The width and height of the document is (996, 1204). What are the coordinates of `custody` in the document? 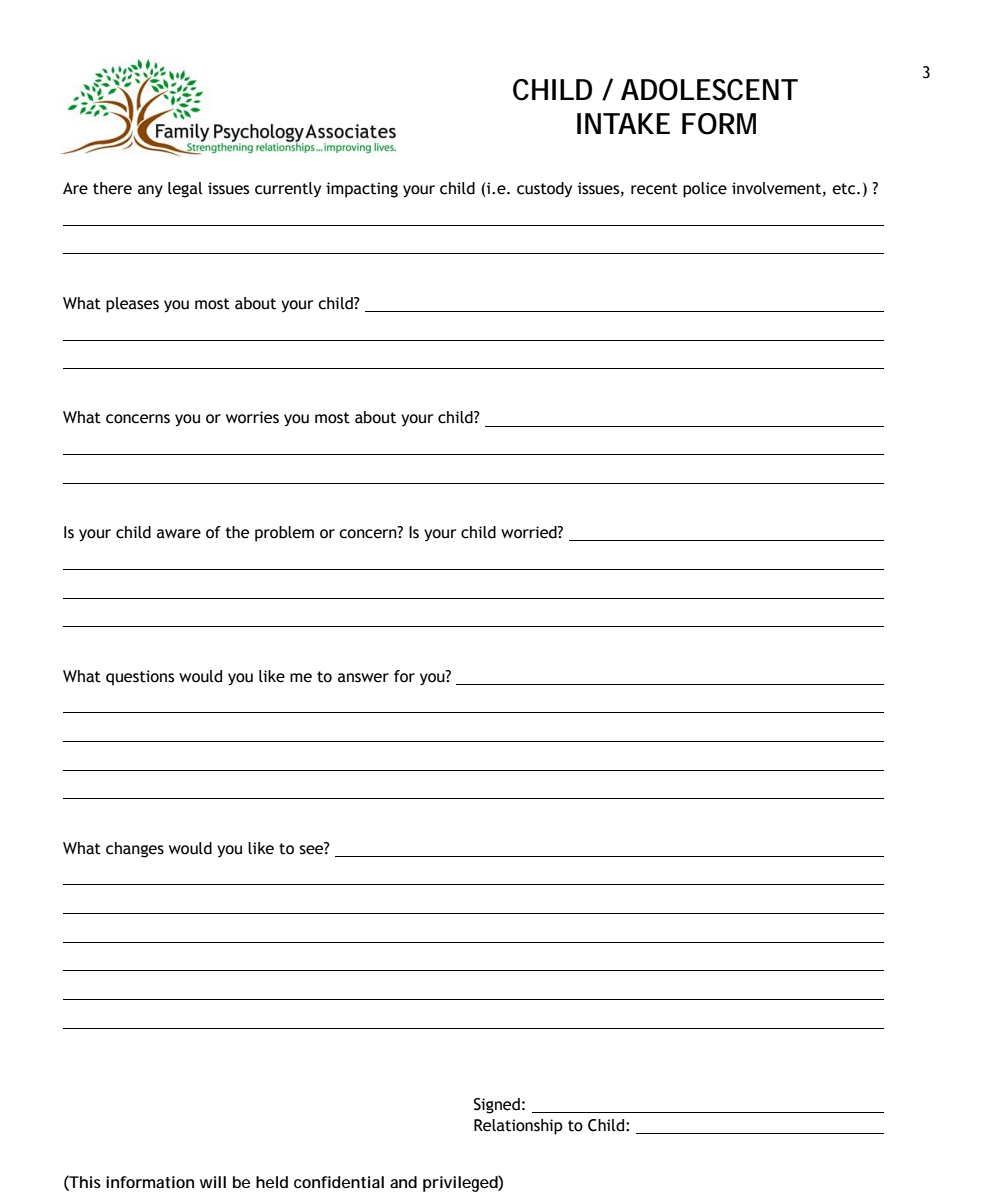 It's located at (544, 190).
